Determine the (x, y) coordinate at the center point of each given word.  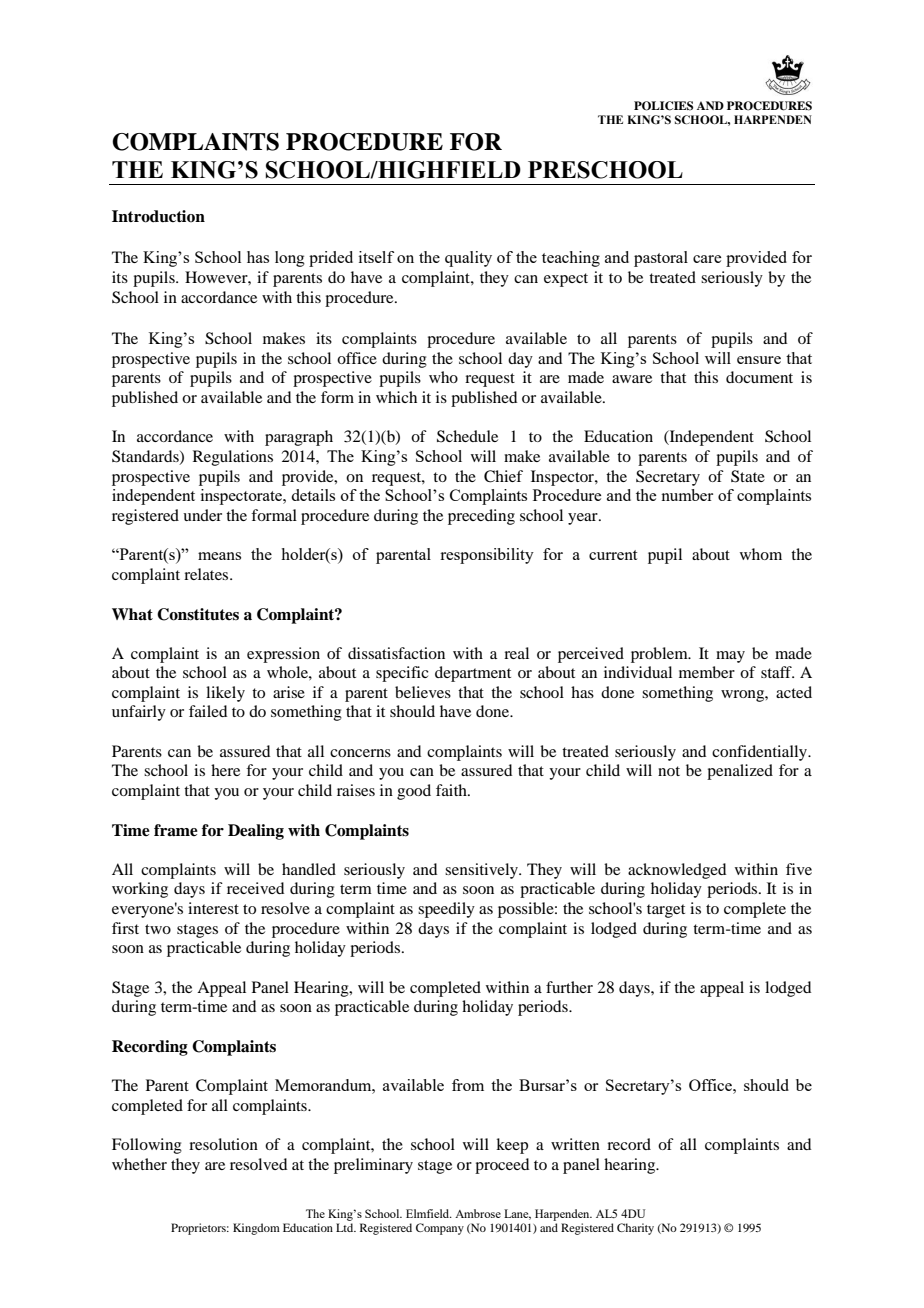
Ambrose (478, 1213)
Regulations (233, 458)
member (707, 672)
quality (468, 259)
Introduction (158, 216)
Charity (635, 1229)
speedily (446, 910)
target (666, 911)
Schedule (467, 436)
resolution (223, 1144)
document (759, 377)
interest (213, 908)
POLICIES (663, 106)
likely (225, 694)
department (473, 674)
